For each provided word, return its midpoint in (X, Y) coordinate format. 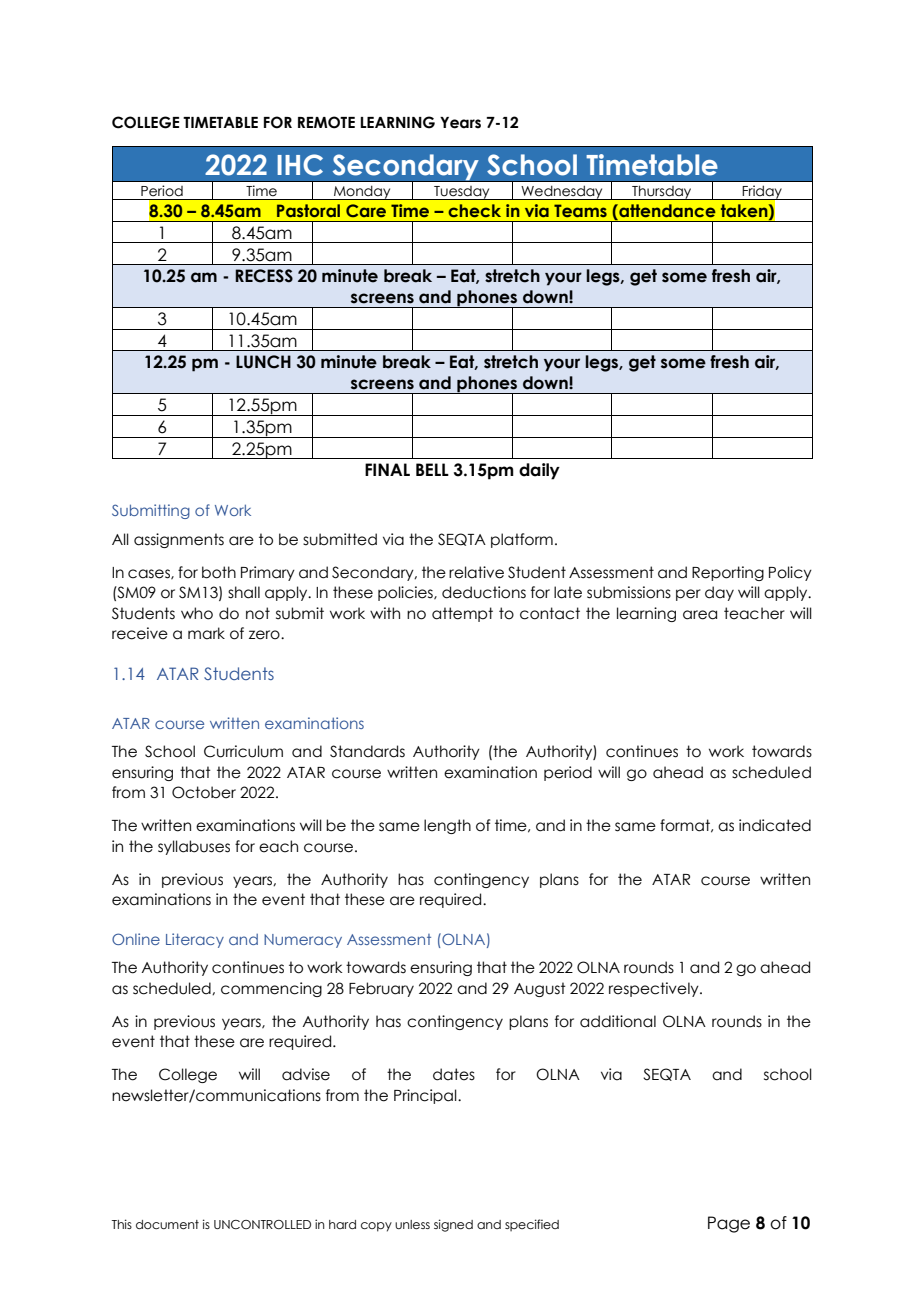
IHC (300, 165)
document (167, 1224)
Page (729, 1224)
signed (453, 1225)
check (474, 210)
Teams (580, 210)
